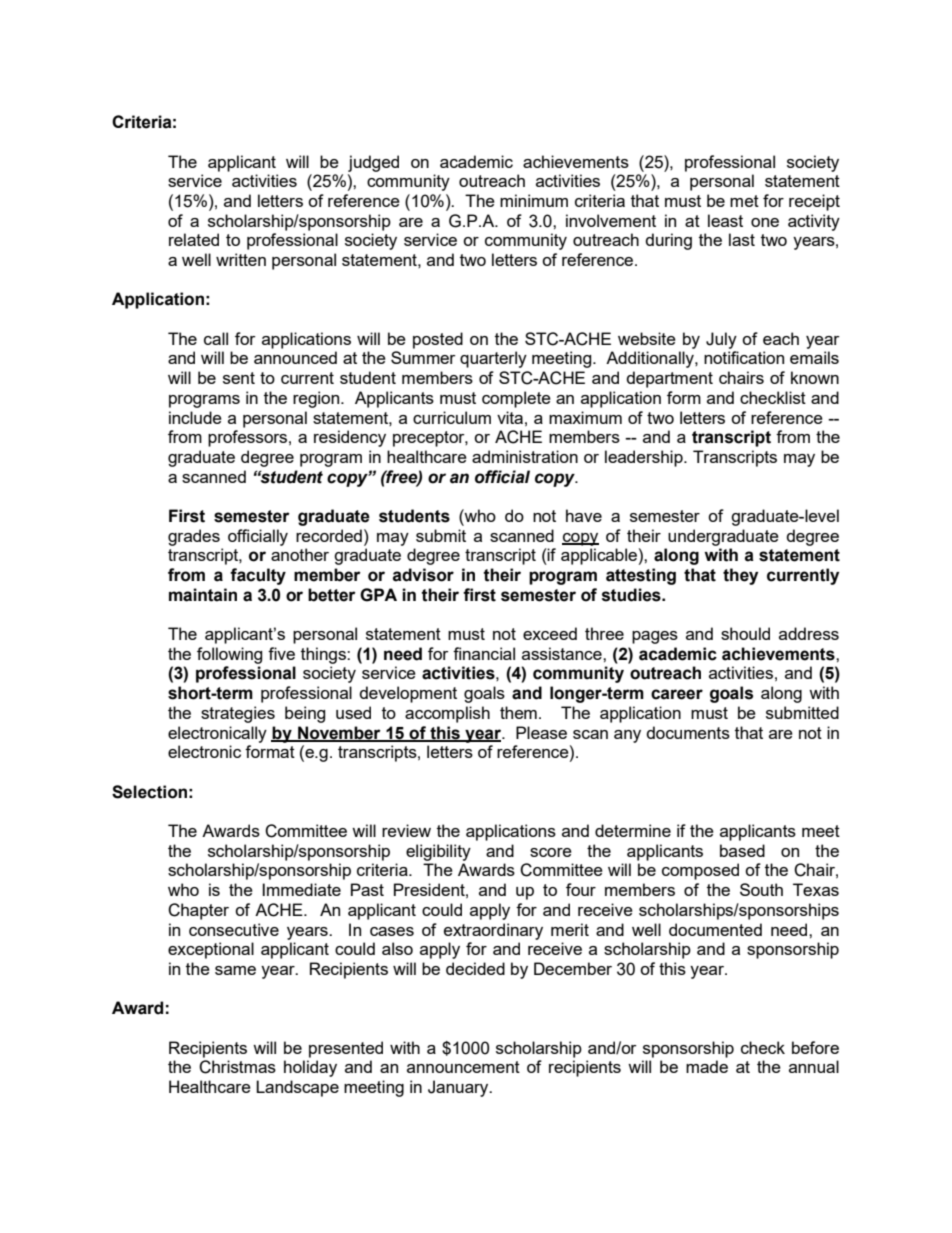 The width and height of the page is (952, 1233). I want to click on complete, so click(516, 399).
